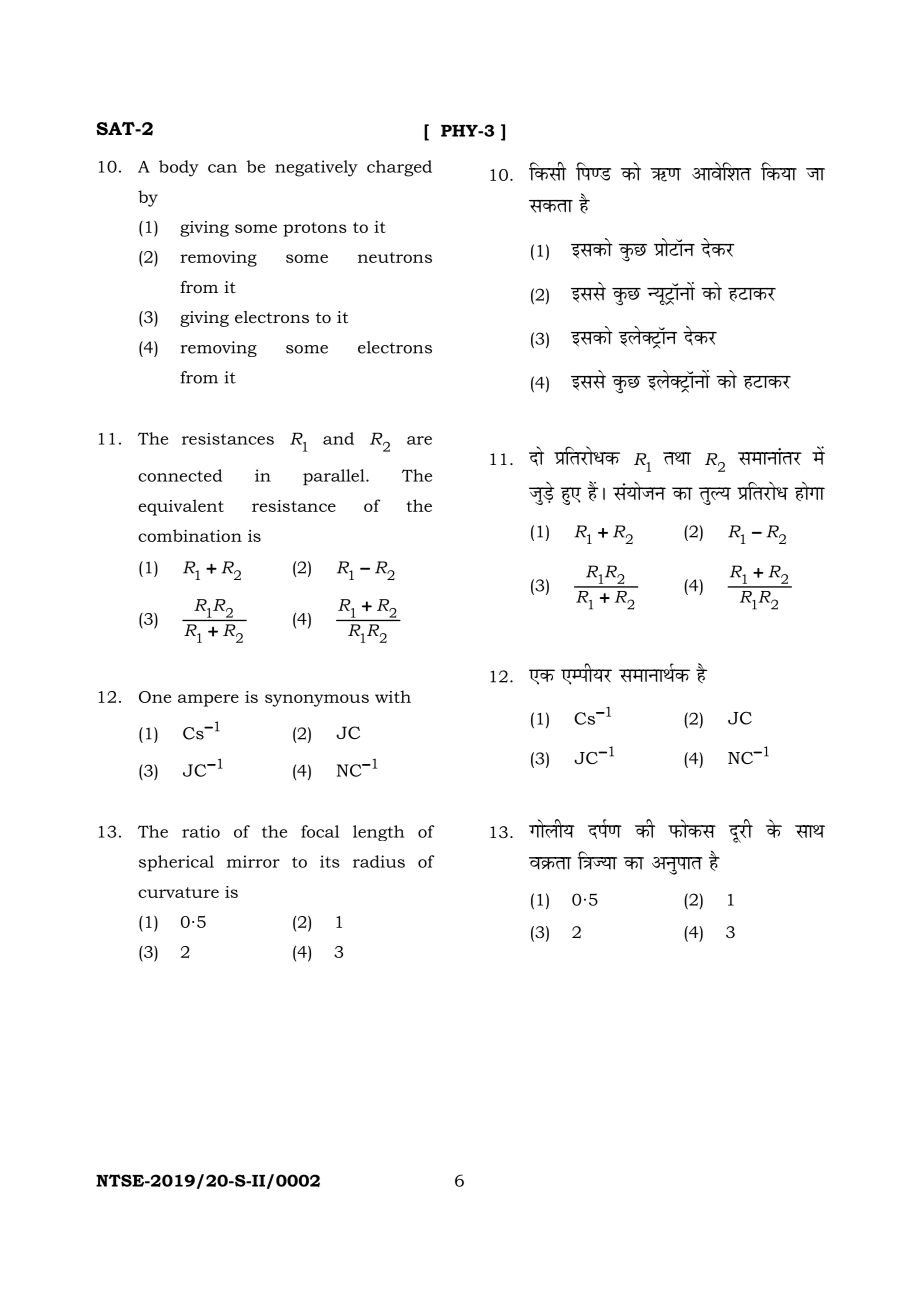 The height and width of the image is (1308, 924). Describe the element at coordinates (176, 863) in the image. I see `spherical` at that location.
